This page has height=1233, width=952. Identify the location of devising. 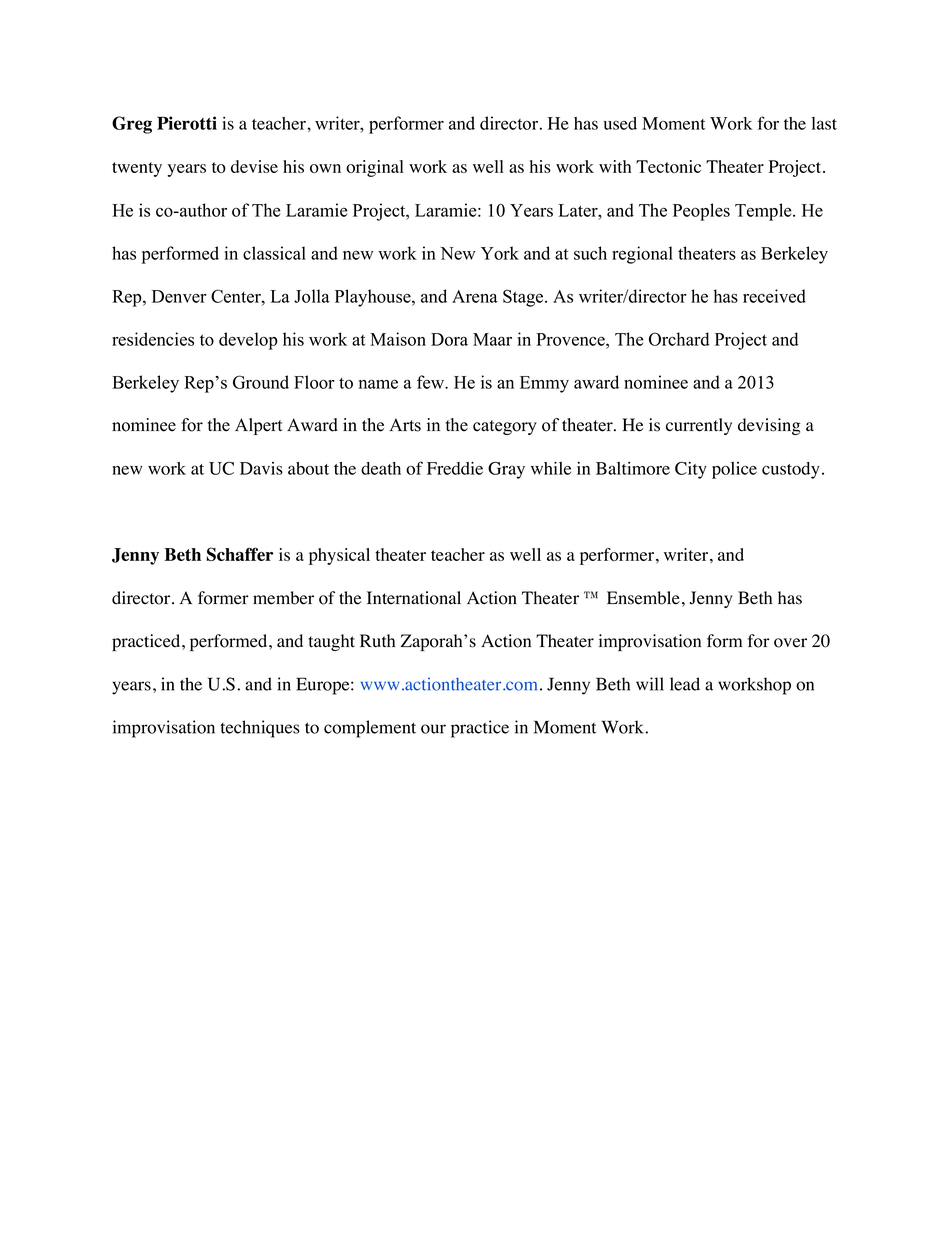
(769, 426).
